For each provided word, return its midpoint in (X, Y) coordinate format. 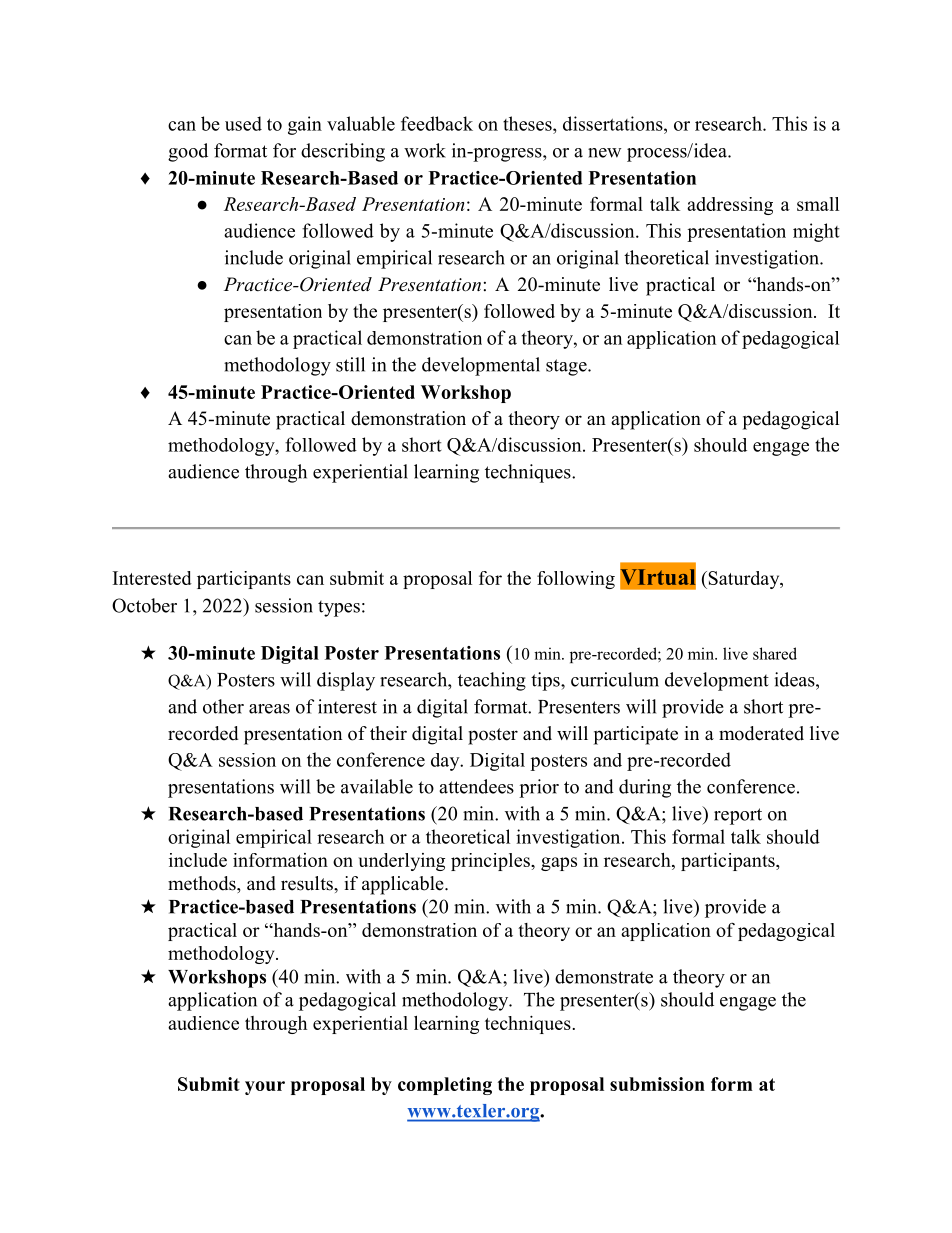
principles (491, 862)
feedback (437, 123)
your (265, 1088)
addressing (730, 206)
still (350, 364)
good (188, 152)
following (576, 580)
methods (203, 883)
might (816, 232)
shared (775, 653)
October (144, 605)
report (738, 816)
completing (445, 1086)
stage (567, 367)
